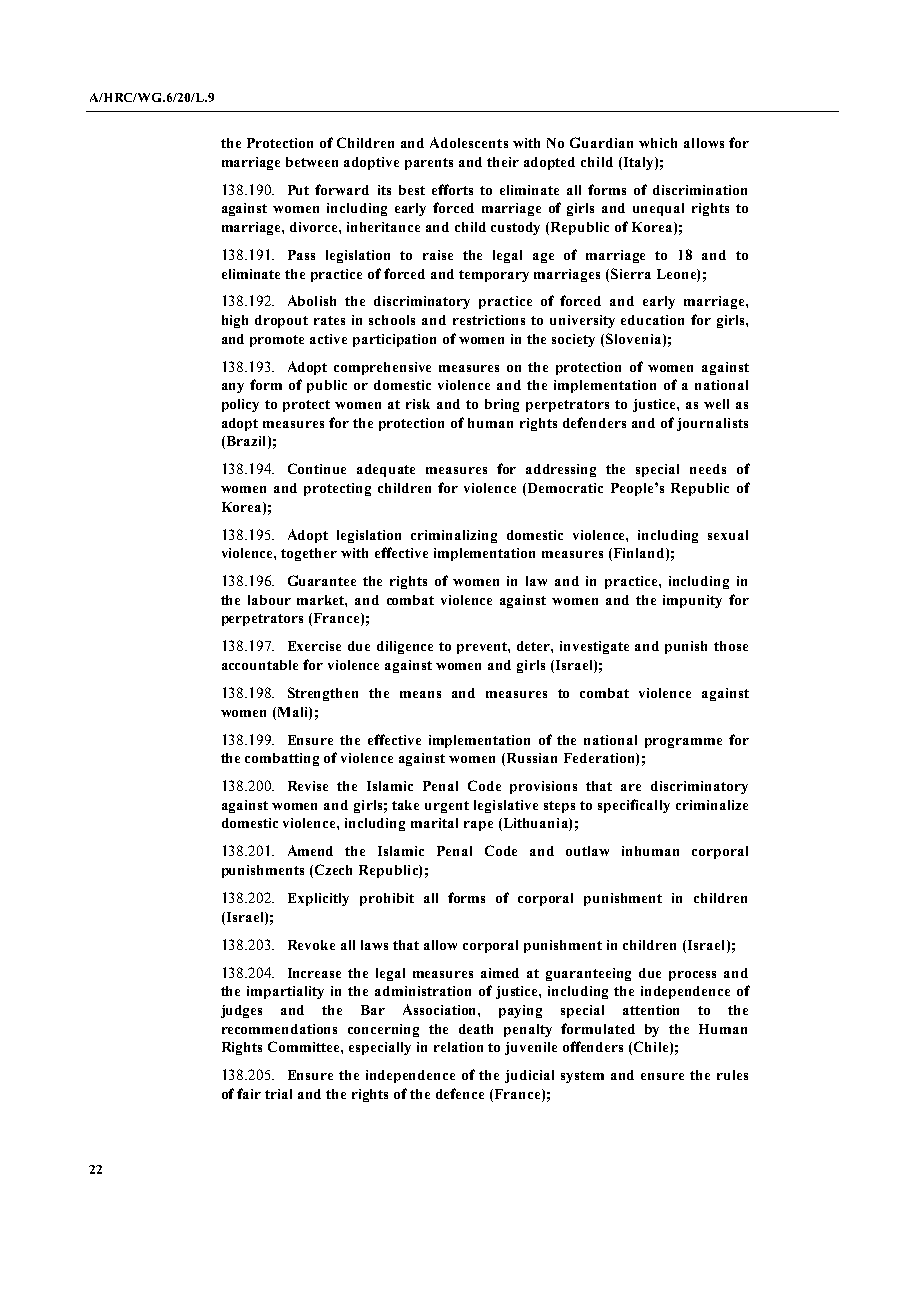 The image size is (924, 1308). I want to click on programme, so click(683, 743).
